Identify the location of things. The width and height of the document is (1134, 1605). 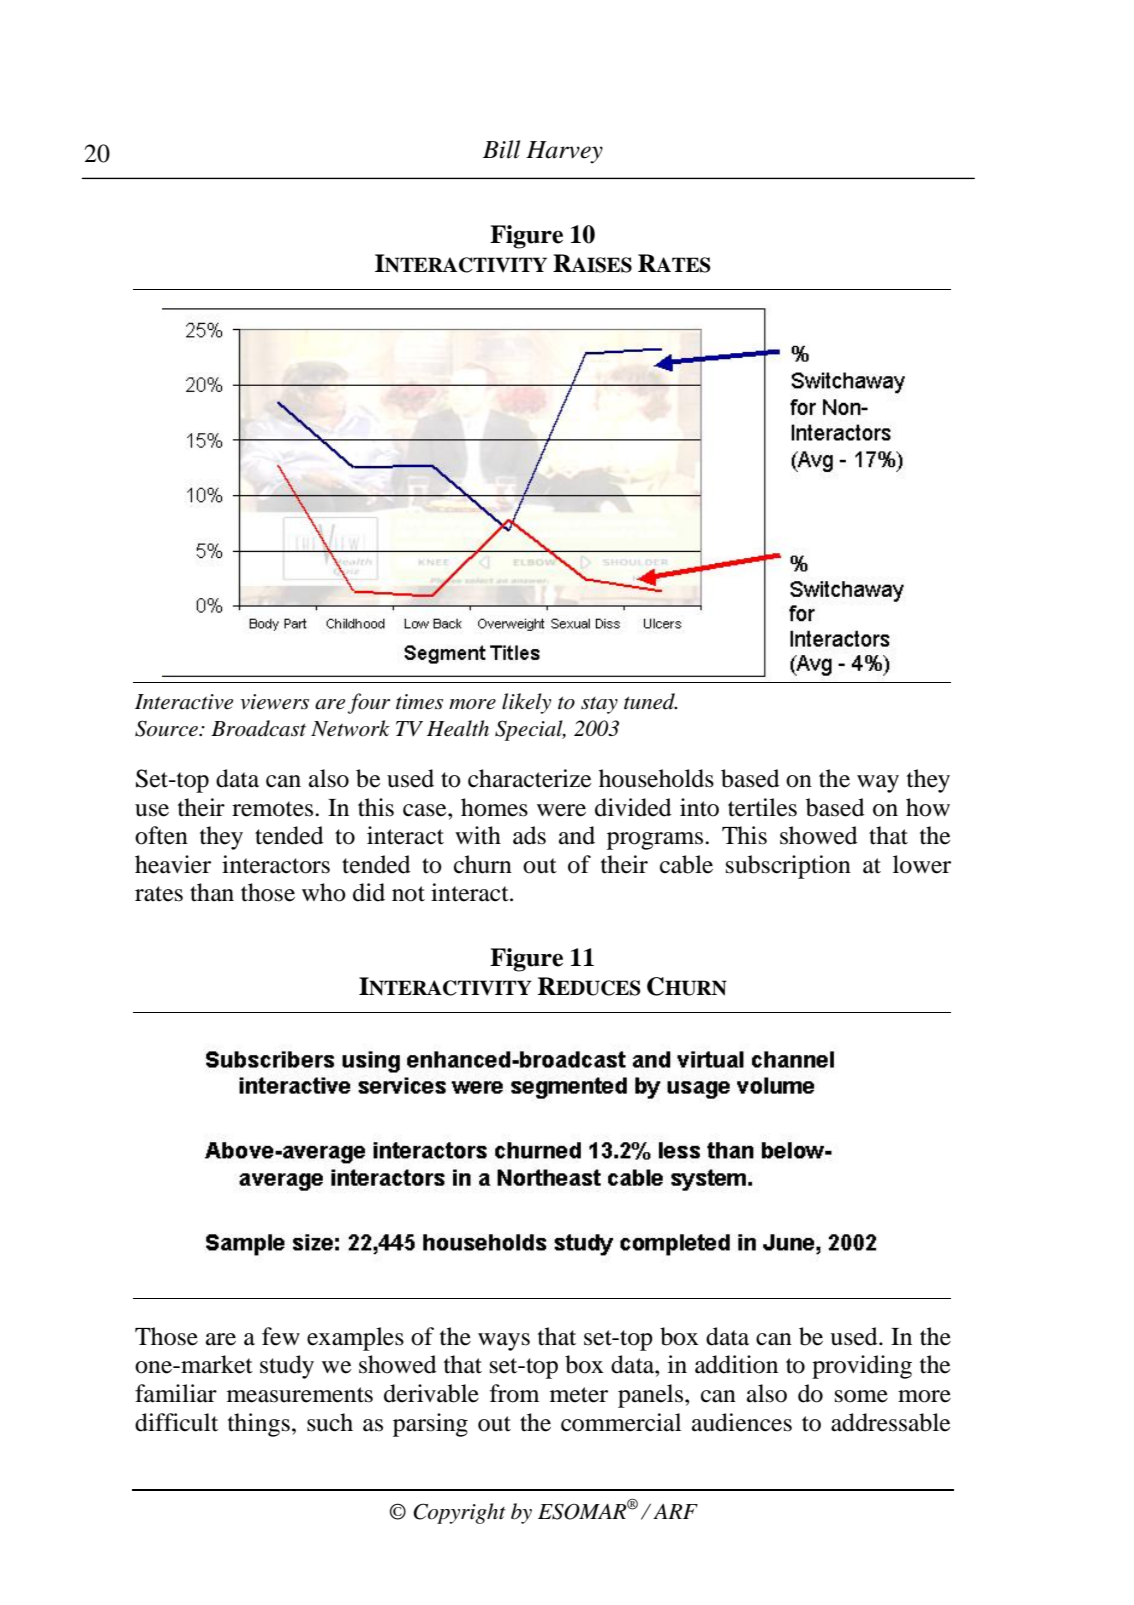
(259, 1425).
